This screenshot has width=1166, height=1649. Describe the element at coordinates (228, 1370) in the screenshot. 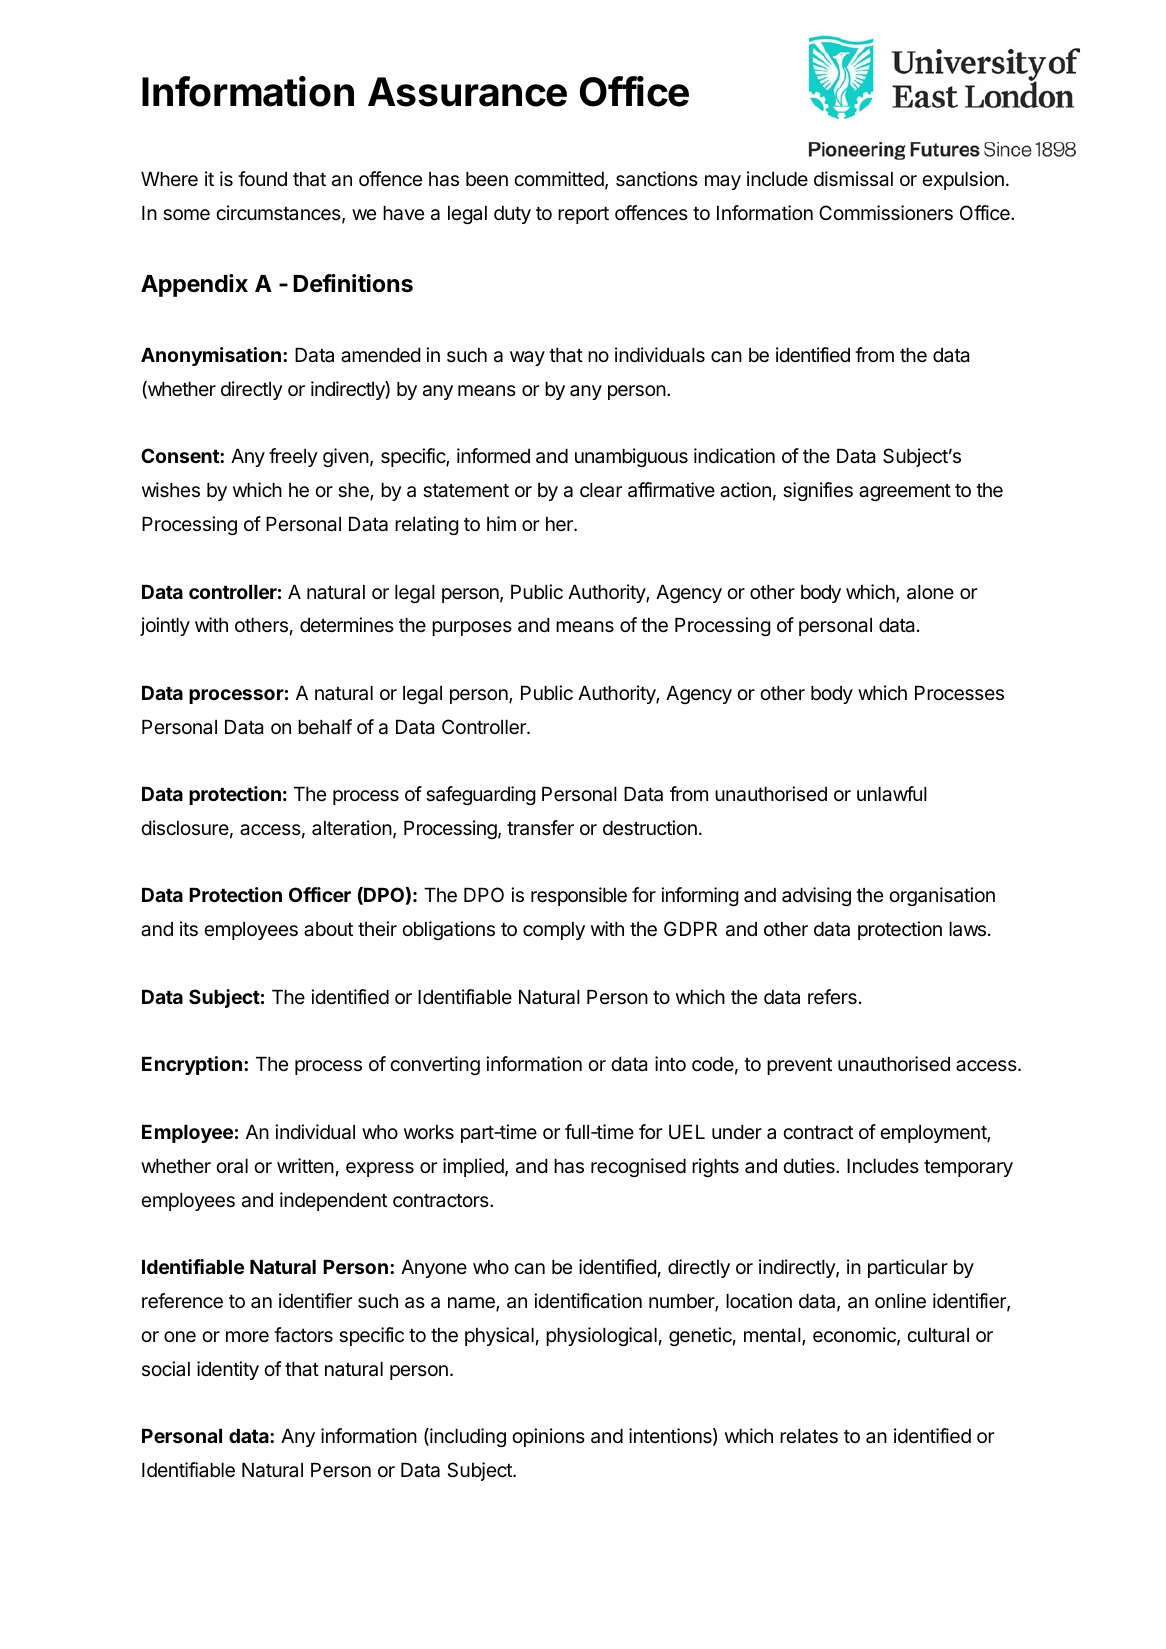

I see `identity` at that location.
